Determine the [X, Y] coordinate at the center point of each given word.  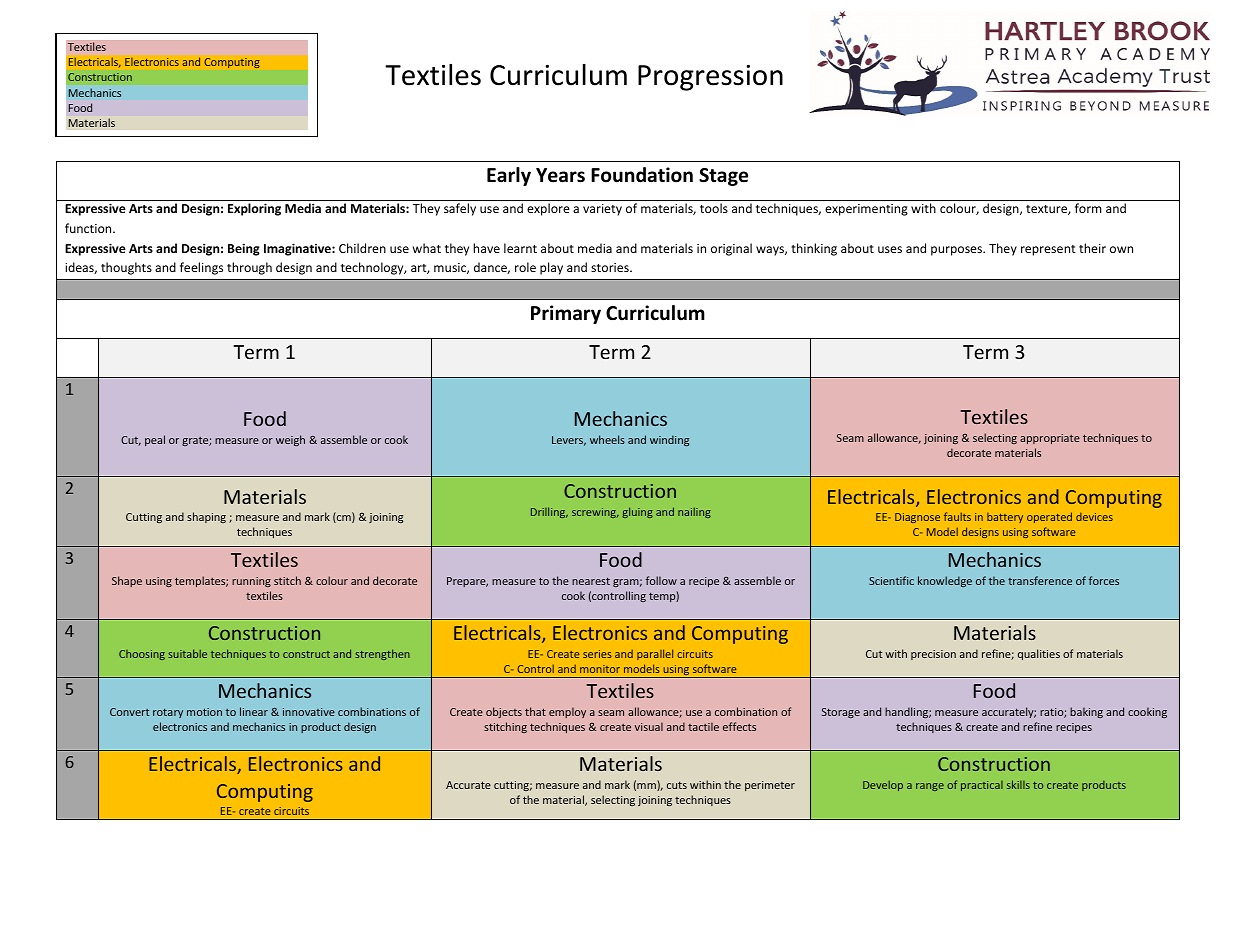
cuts [677, 785]
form [1088, 208]
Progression [710, 78]
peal [155, 440]
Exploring [254, 209]
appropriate [1050, 439]
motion [204, 712]
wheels [607, 439]
